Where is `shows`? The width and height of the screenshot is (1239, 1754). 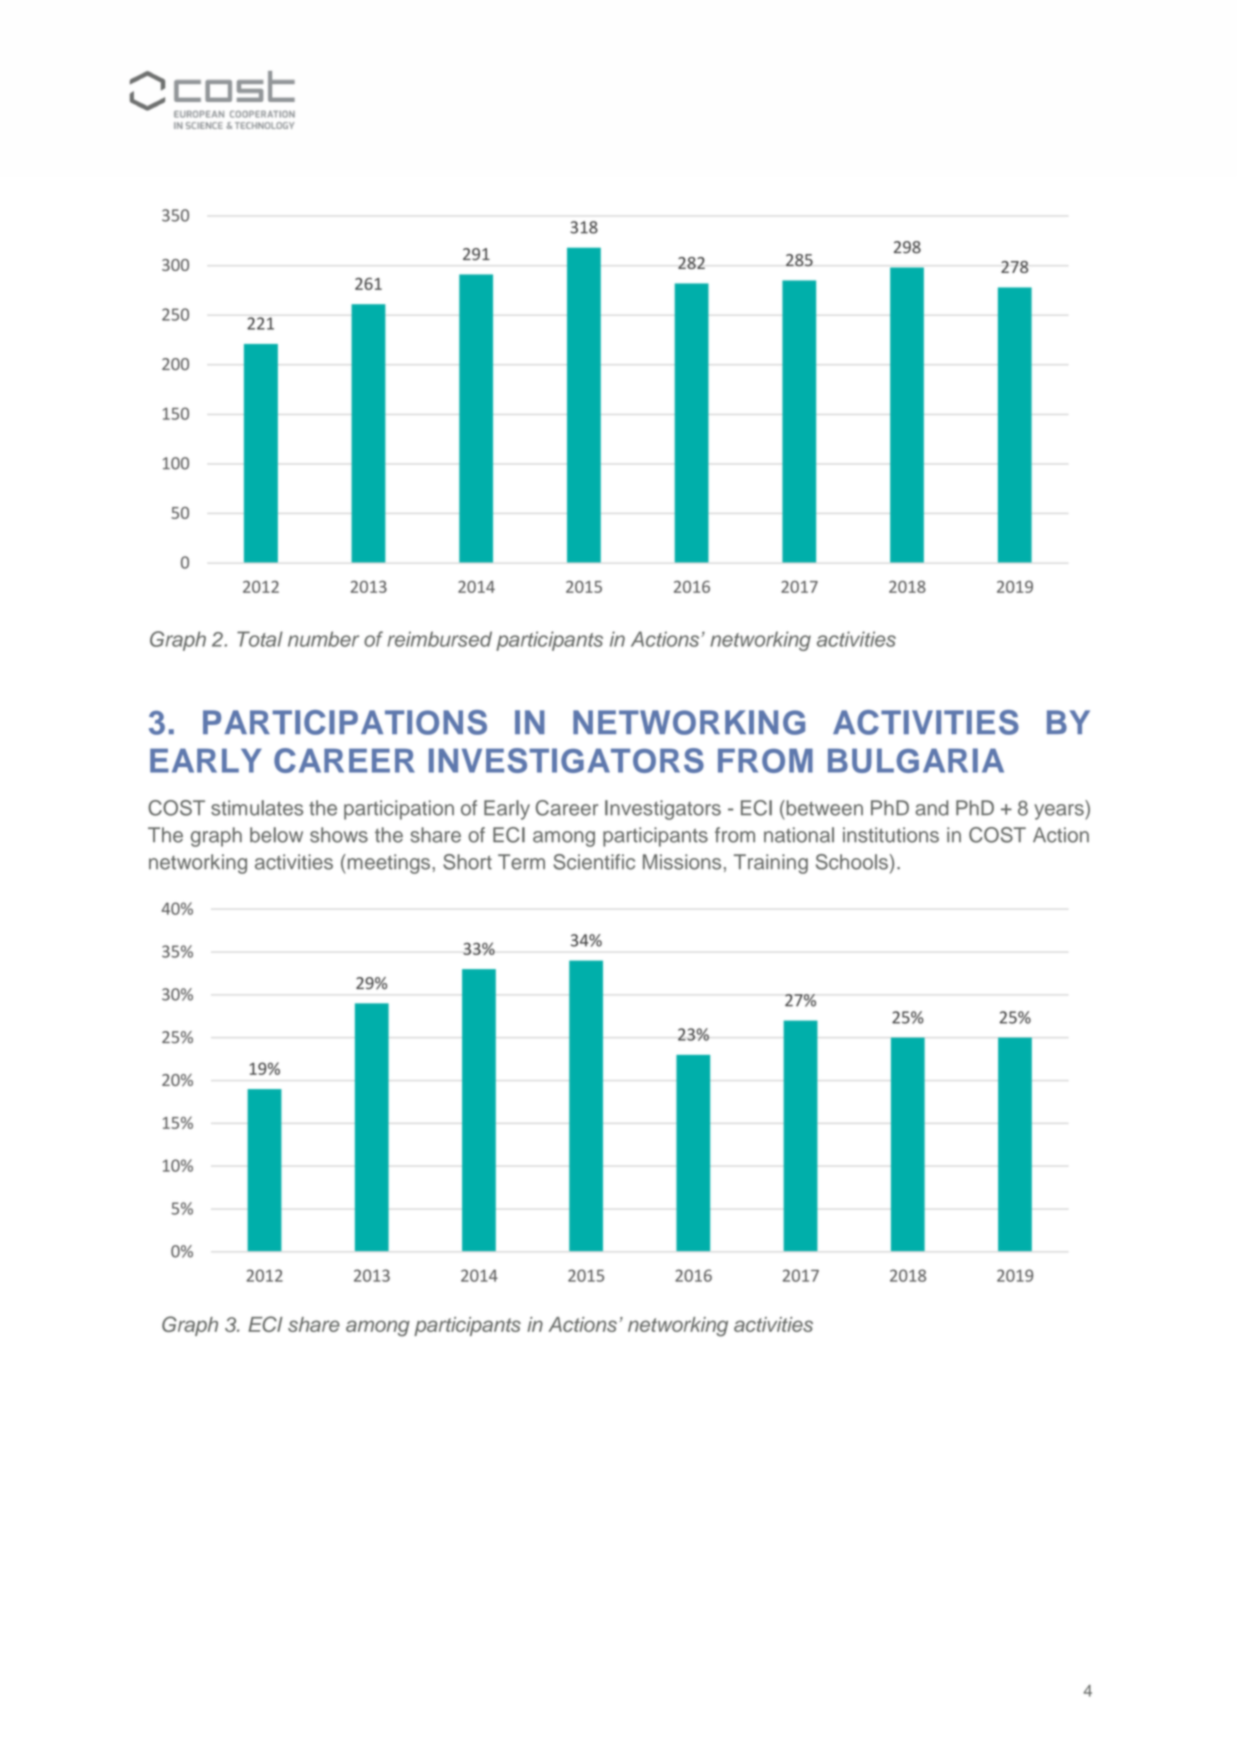
shows is located at coordinates (339, 835).
